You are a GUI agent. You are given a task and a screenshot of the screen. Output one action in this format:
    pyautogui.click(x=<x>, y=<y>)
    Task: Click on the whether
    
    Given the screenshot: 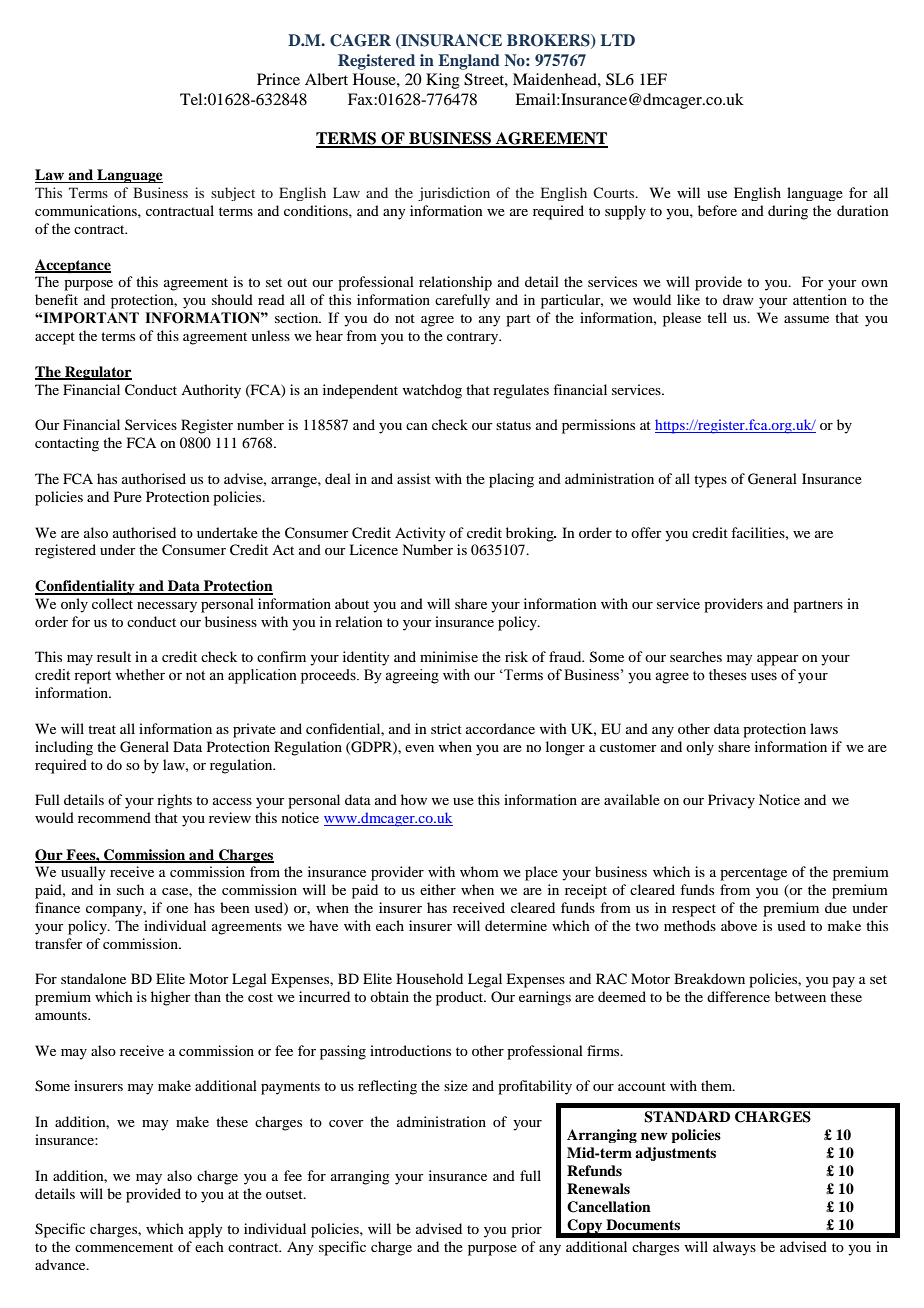 What is the action you would take?
    pyautogui.click(x=140, y=675)
